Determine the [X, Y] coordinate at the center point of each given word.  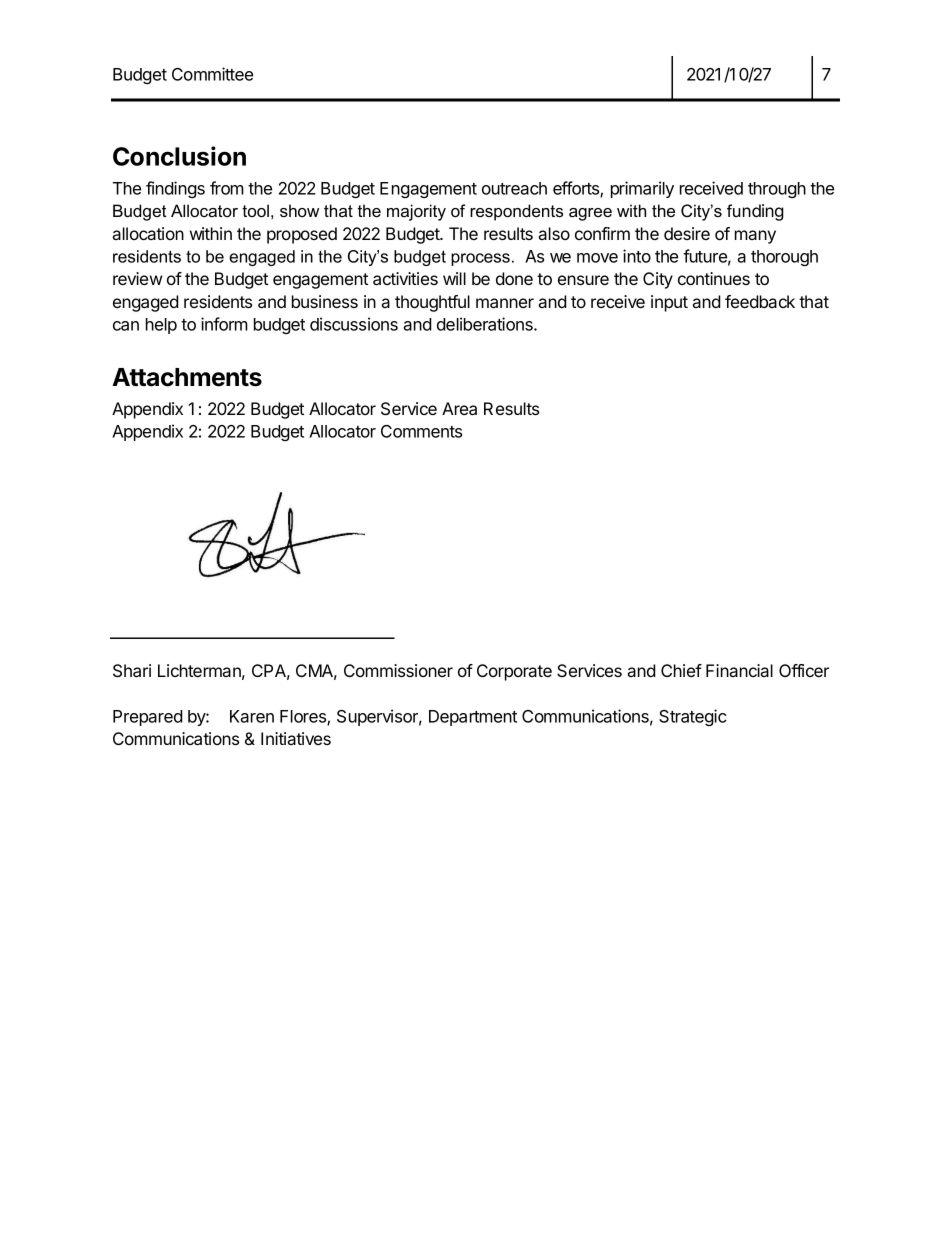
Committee [212, 74]
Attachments [187, 377]
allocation [148, 233]
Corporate [514, 672]
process [480, 259]
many [755, 237]
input [669, 303]
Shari [132, 671]
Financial [739, 670]
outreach [514, 188]
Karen [252, 716]
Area [459, 408]
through [777, 190]
